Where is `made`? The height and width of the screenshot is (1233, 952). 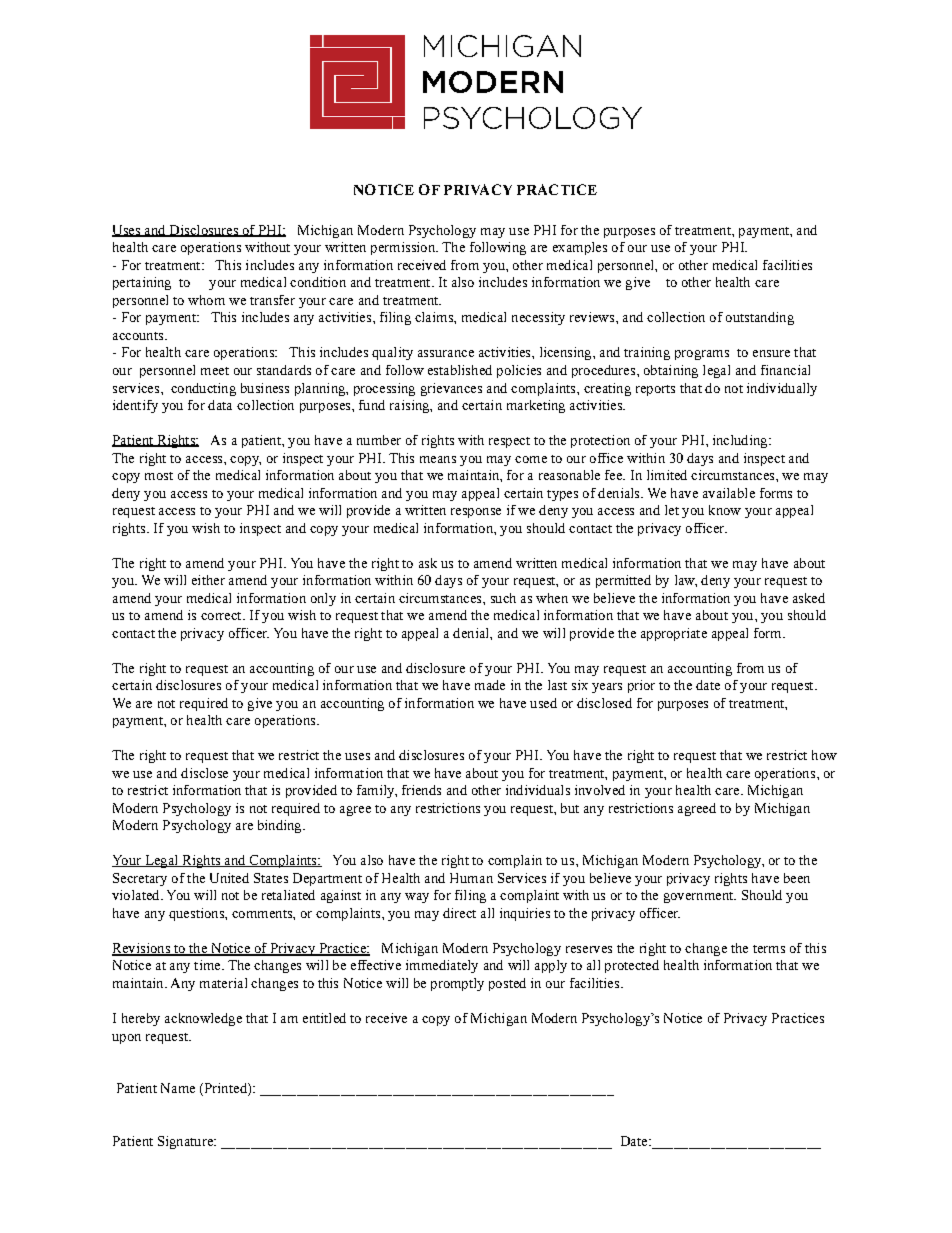 made is located at coordinates (490, 685).
